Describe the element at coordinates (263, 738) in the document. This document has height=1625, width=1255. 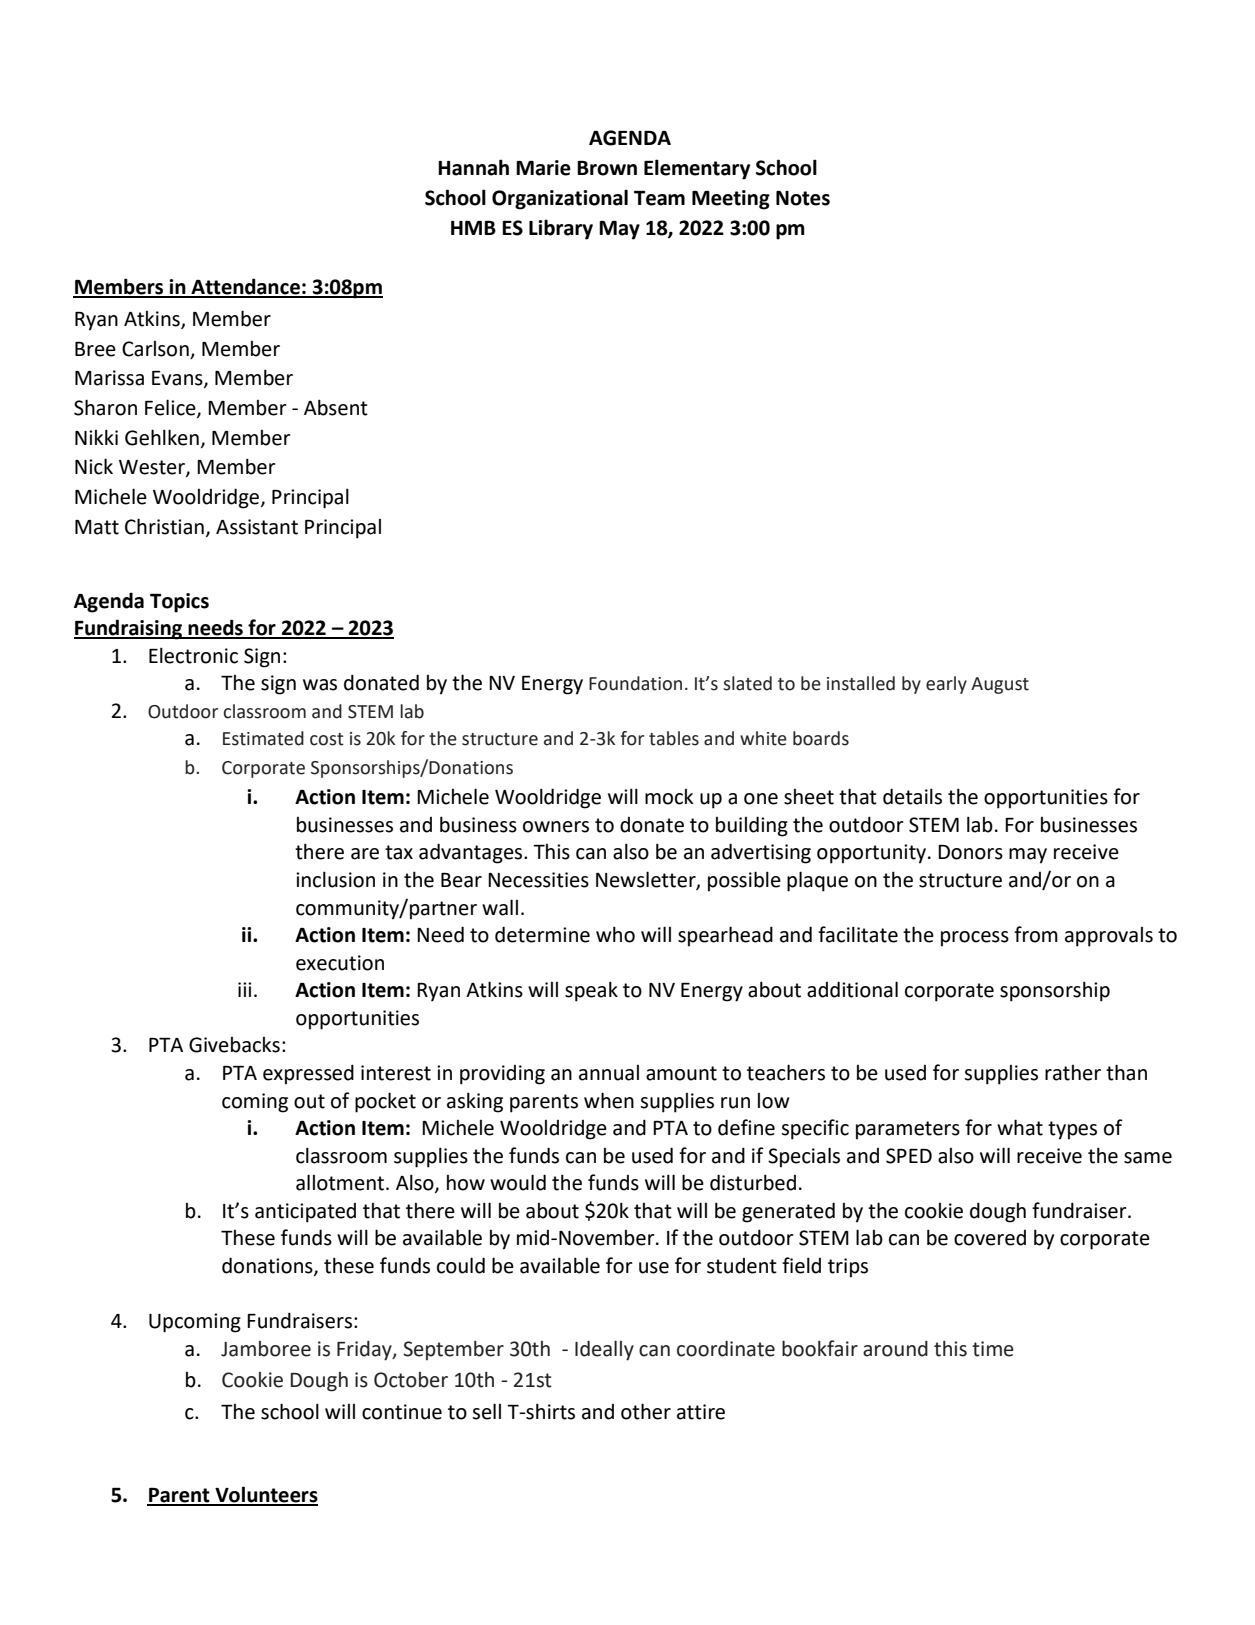
I see `Estimated` at that location.
